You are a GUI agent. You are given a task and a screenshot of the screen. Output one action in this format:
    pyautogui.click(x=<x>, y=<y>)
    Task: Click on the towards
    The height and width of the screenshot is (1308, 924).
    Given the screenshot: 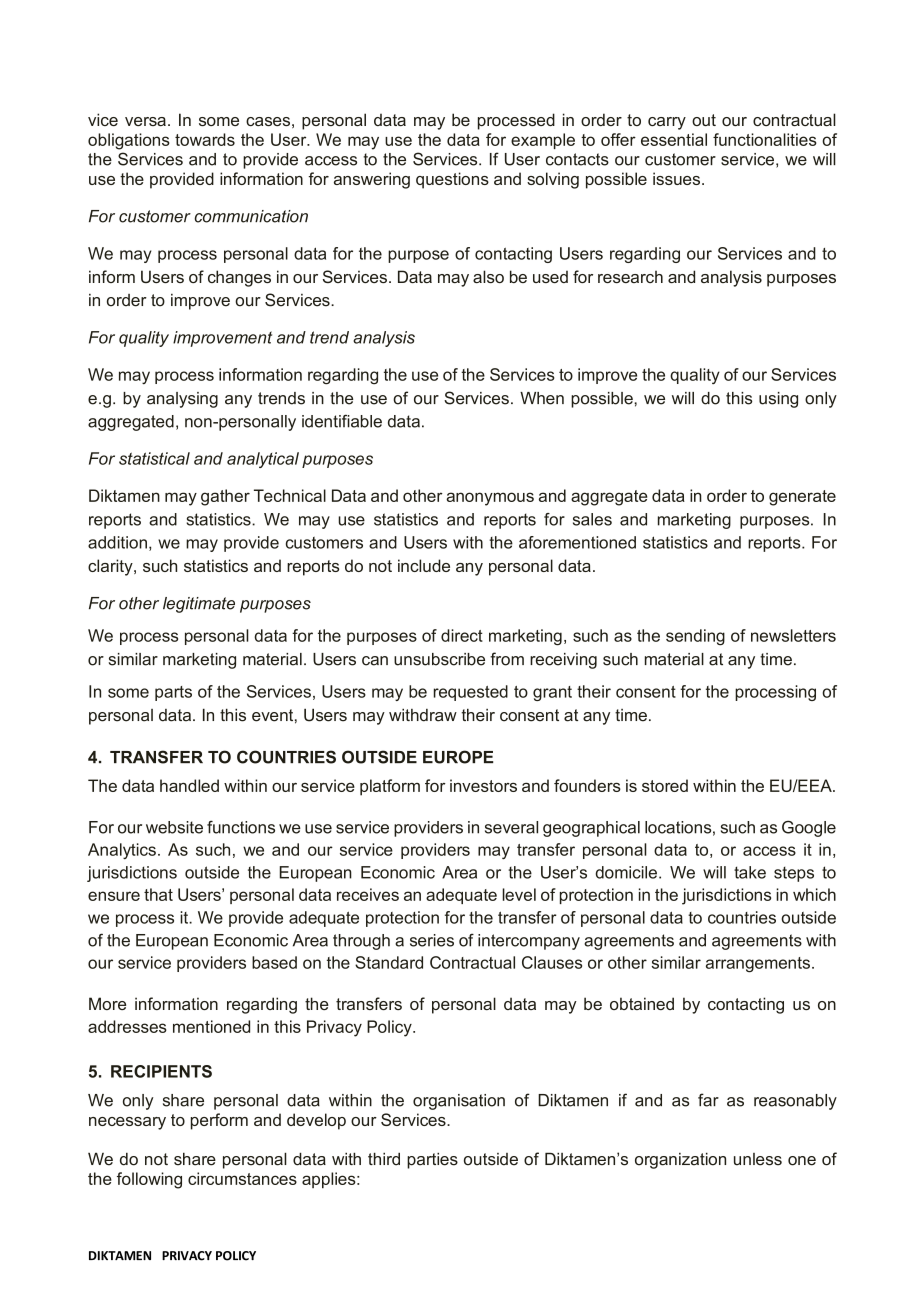 What is the action you would take?
    pyautogui.click(x=205, y=139)
